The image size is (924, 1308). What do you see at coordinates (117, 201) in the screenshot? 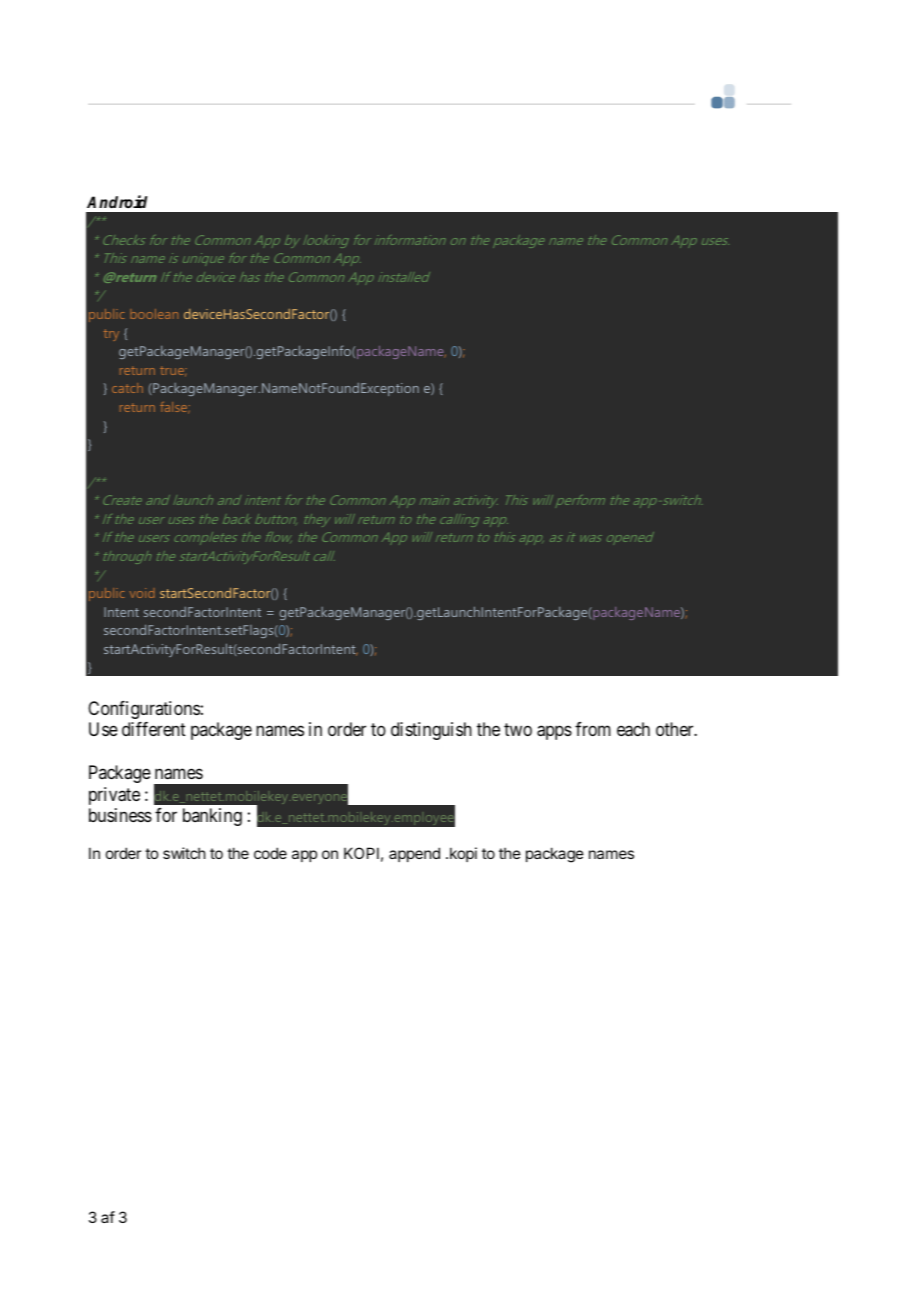
I see `Android` at bounding box center [117, 201].
